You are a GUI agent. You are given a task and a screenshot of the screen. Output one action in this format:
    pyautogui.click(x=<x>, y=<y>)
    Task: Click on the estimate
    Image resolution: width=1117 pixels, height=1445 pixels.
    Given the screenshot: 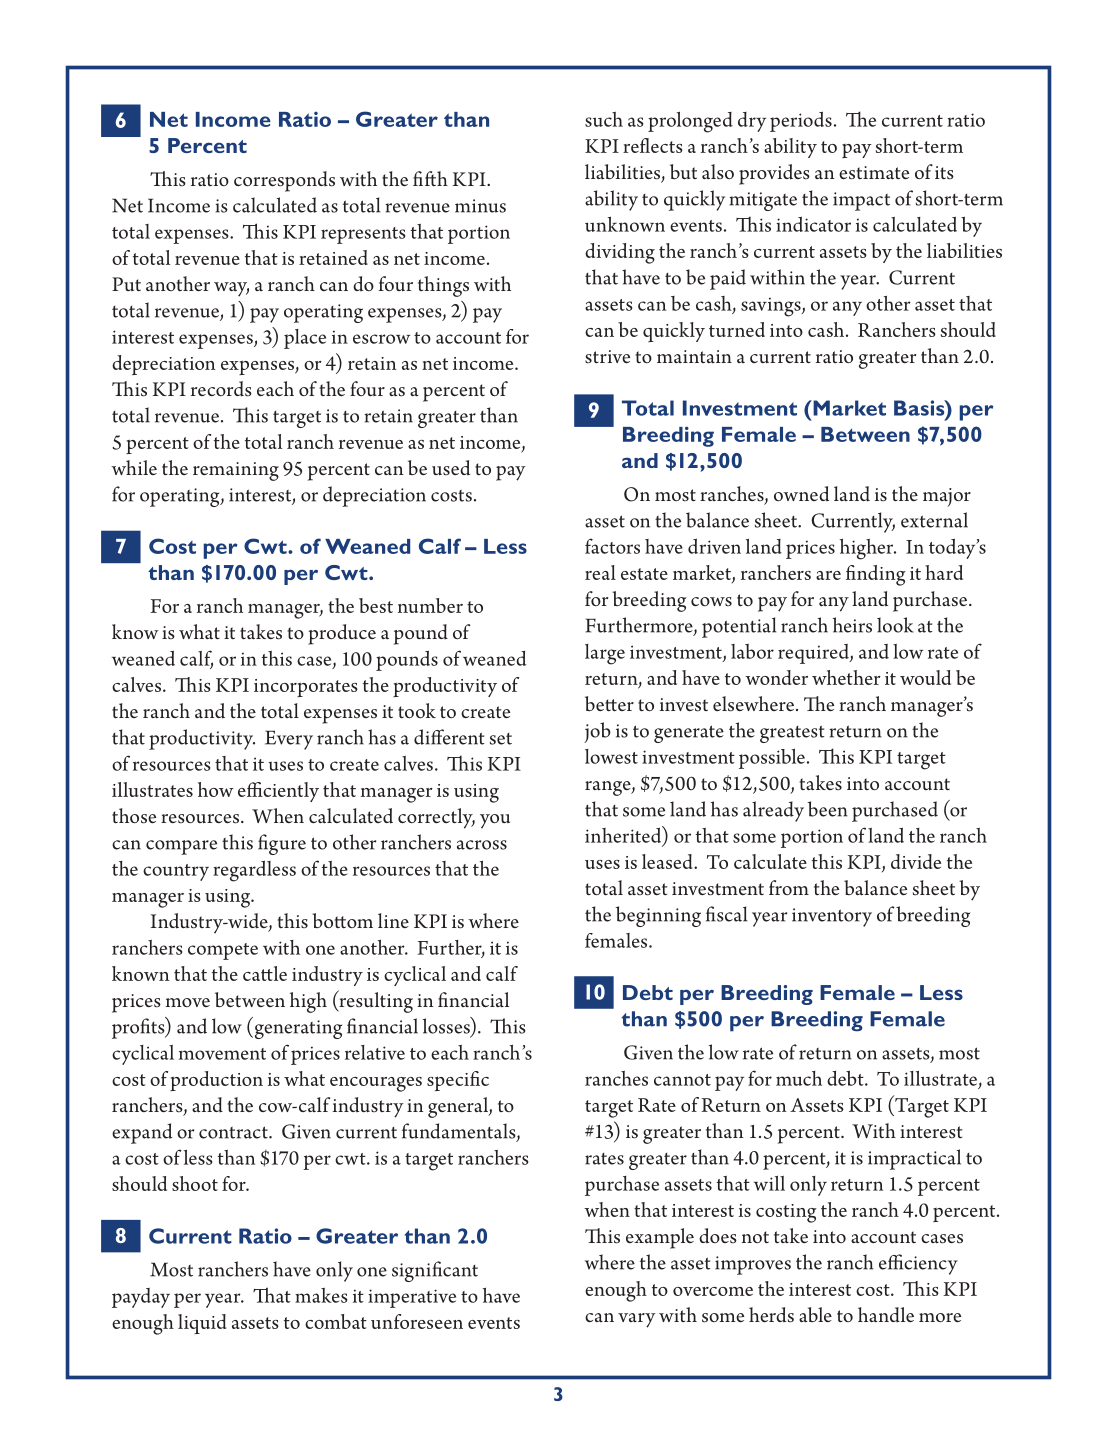 What is the action you would take?
    pyautogui.click(x=874, y=173)
